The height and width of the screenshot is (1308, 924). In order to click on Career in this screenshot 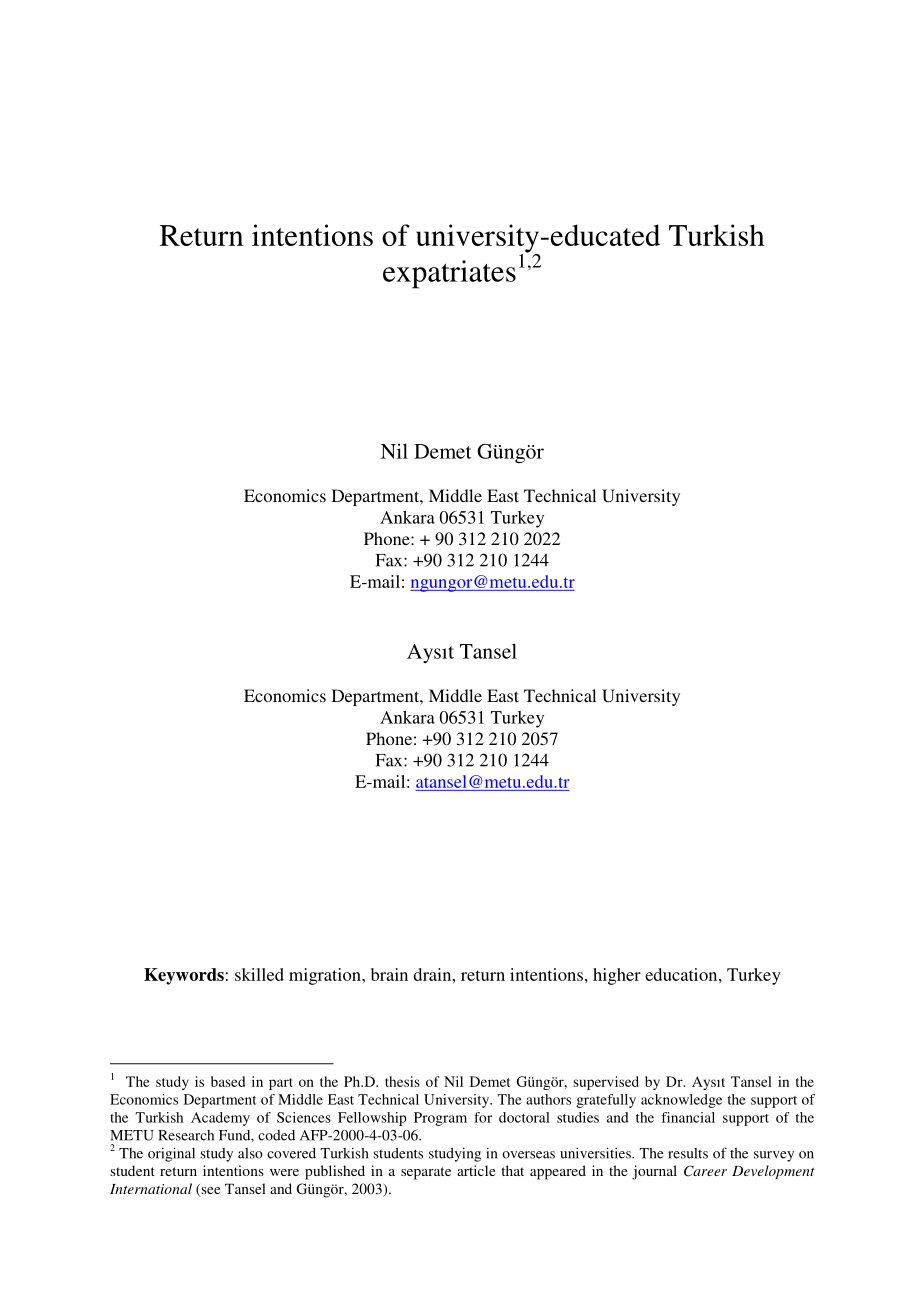, I will do `click(705, 1171)`.
